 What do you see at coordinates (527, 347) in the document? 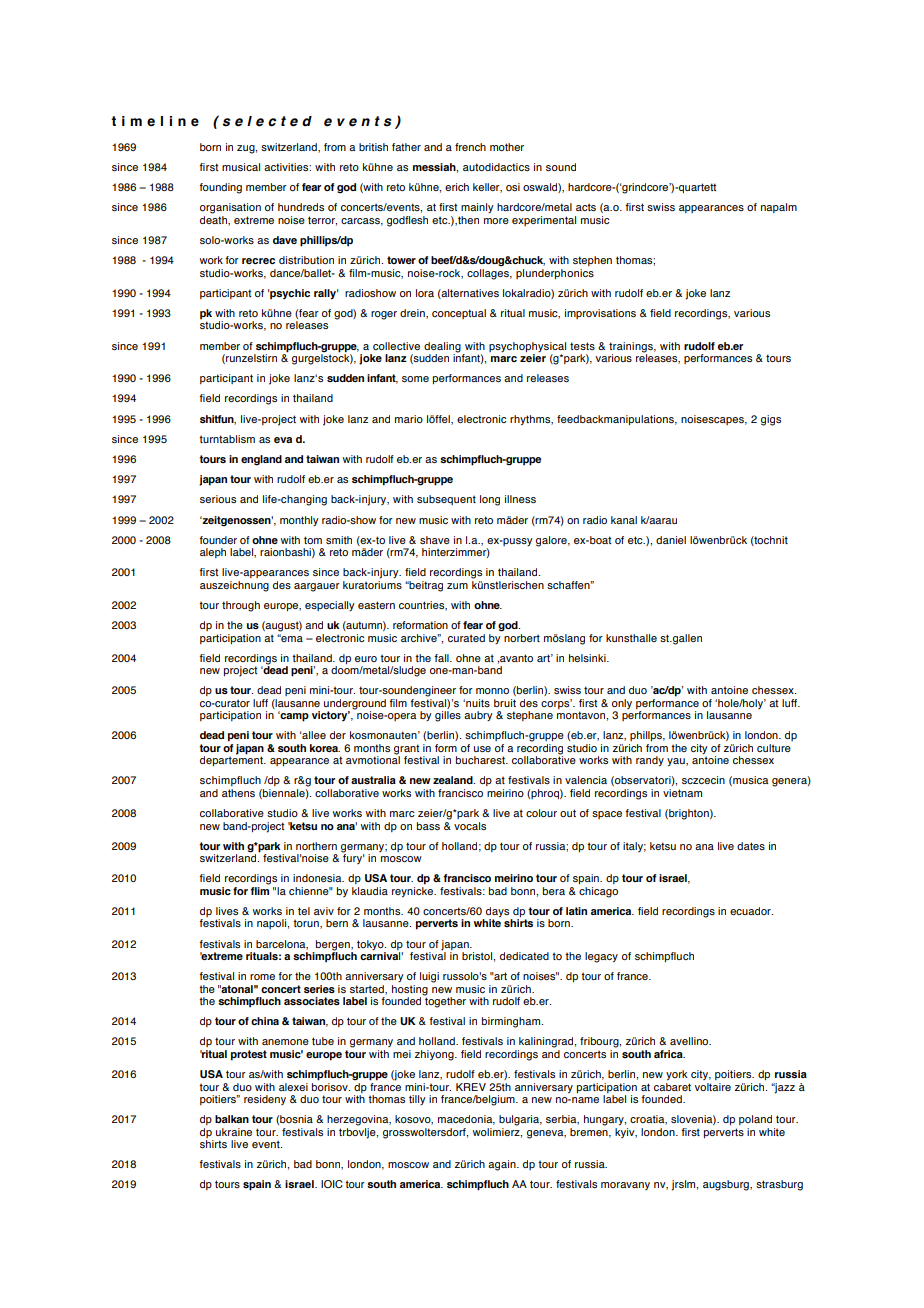
I see `psychophysical` at bounding box center [527, 347].
